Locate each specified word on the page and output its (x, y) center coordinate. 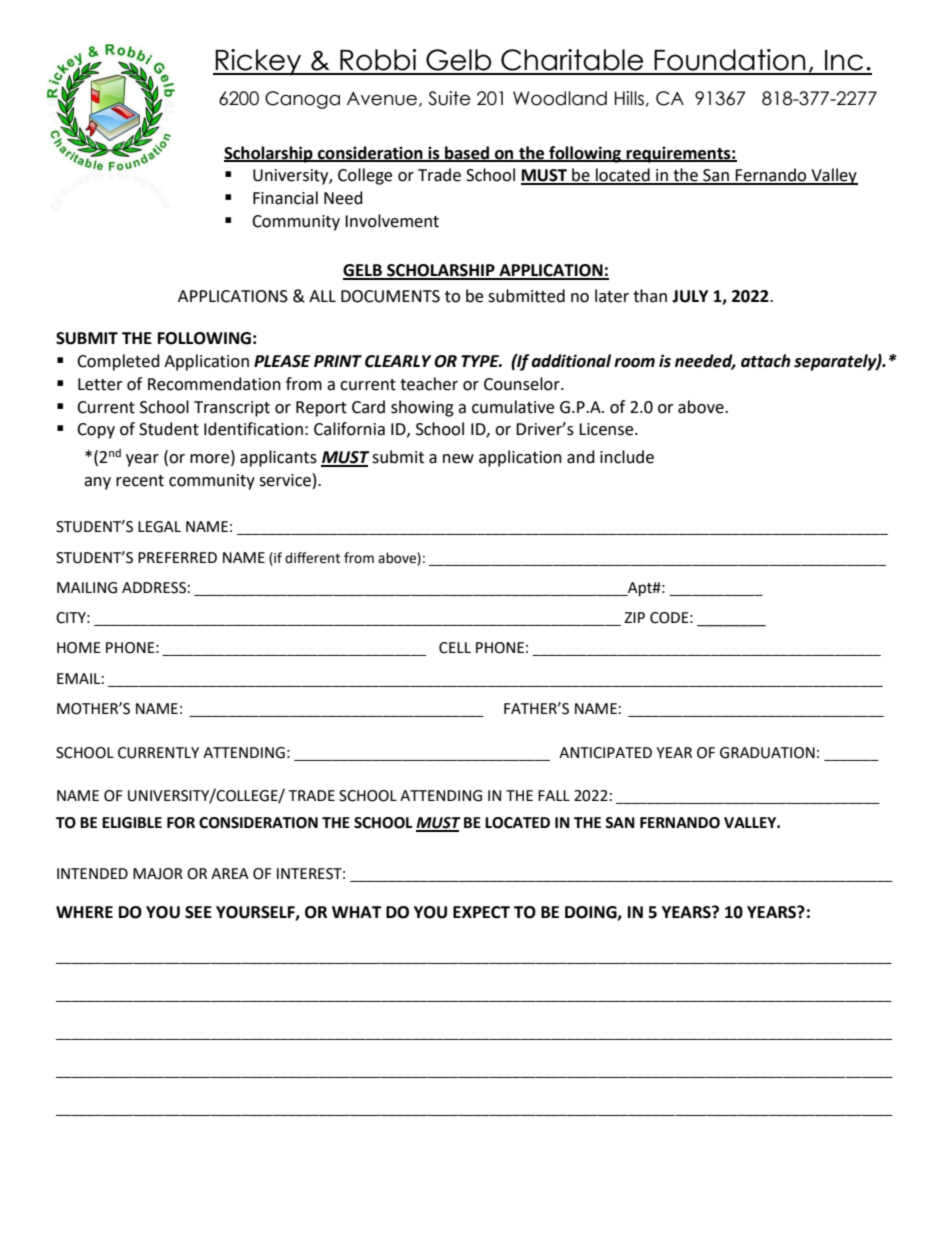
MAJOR (158, 874)
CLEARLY (398, 361)
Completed (118, 362)
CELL (455, 648)
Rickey (258, 62)
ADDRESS (154, 588)
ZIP (634, 617)
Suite (449, 98)
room (634, 363)
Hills (629, 98)
